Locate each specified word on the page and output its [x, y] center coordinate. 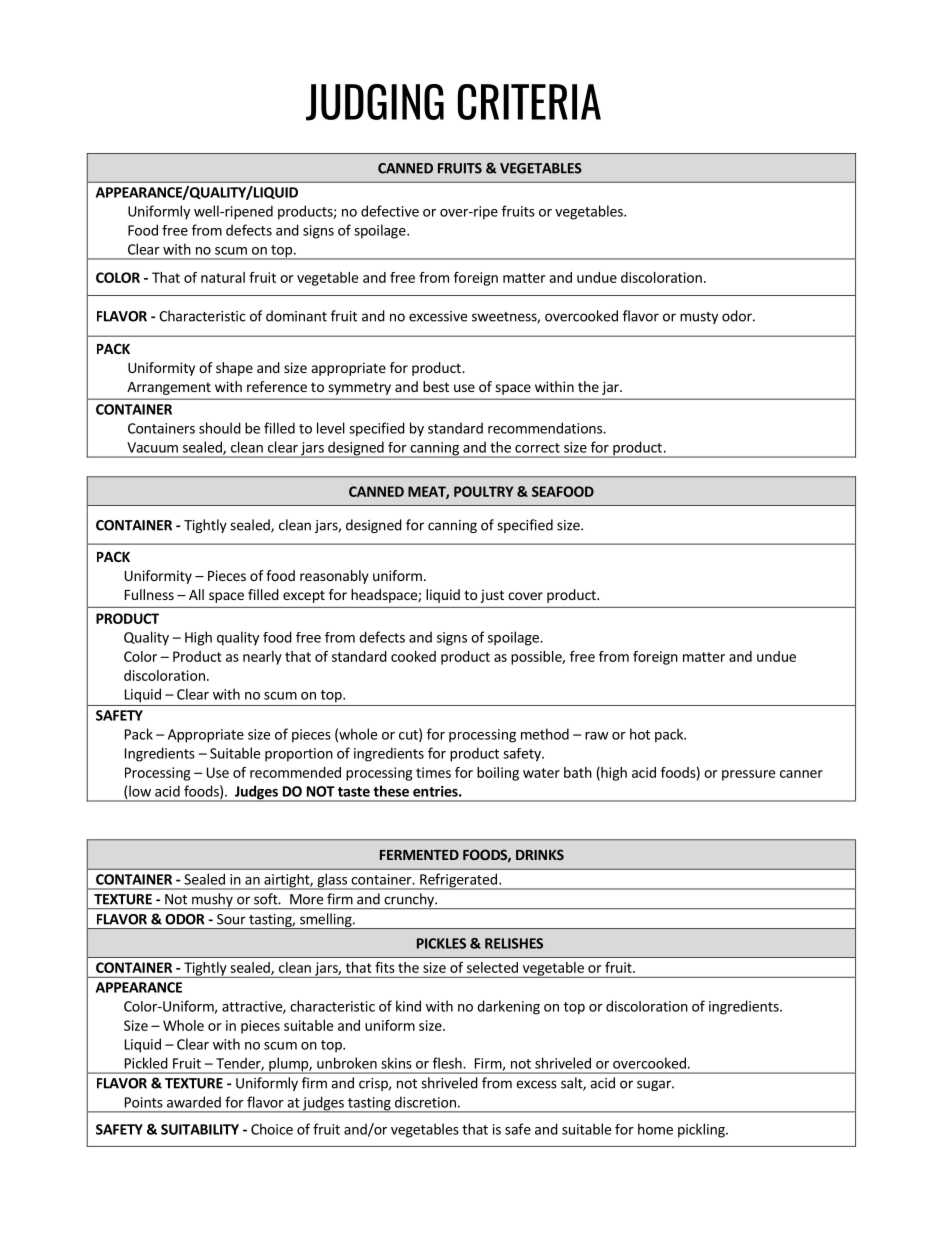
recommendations [546, 428]
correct [537, 448]
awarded [194, 1102]
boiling [498, 774]
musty [699, 318]
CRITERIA [529, 102]
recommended [295, 772]
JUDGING [375, 102]
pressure [748, 775]
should [220, 428]
